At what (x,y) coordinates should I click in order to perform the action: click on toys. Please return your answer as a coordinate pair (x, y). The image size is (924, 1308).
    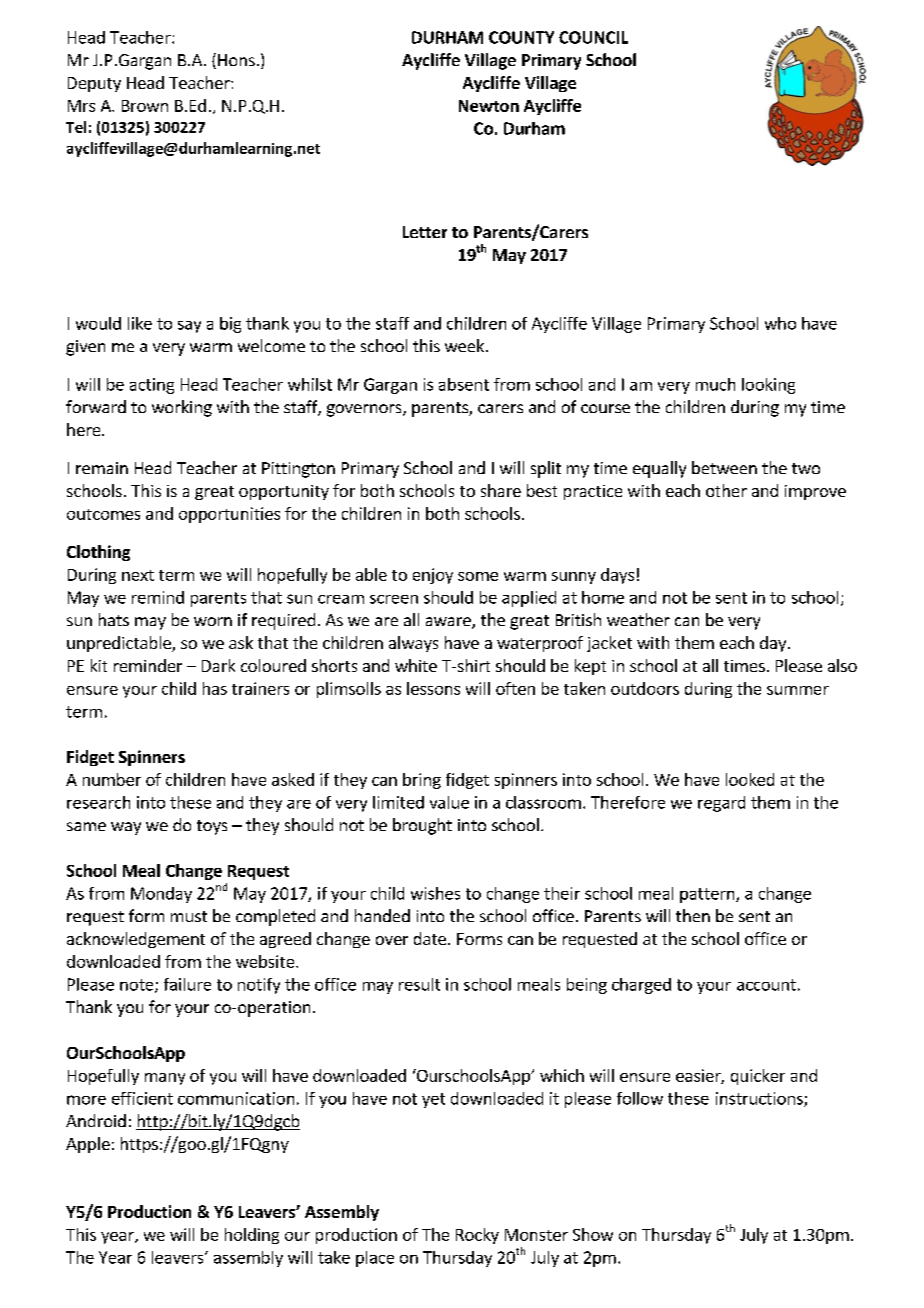
    Looking at the image, I should click on (212, 827).
